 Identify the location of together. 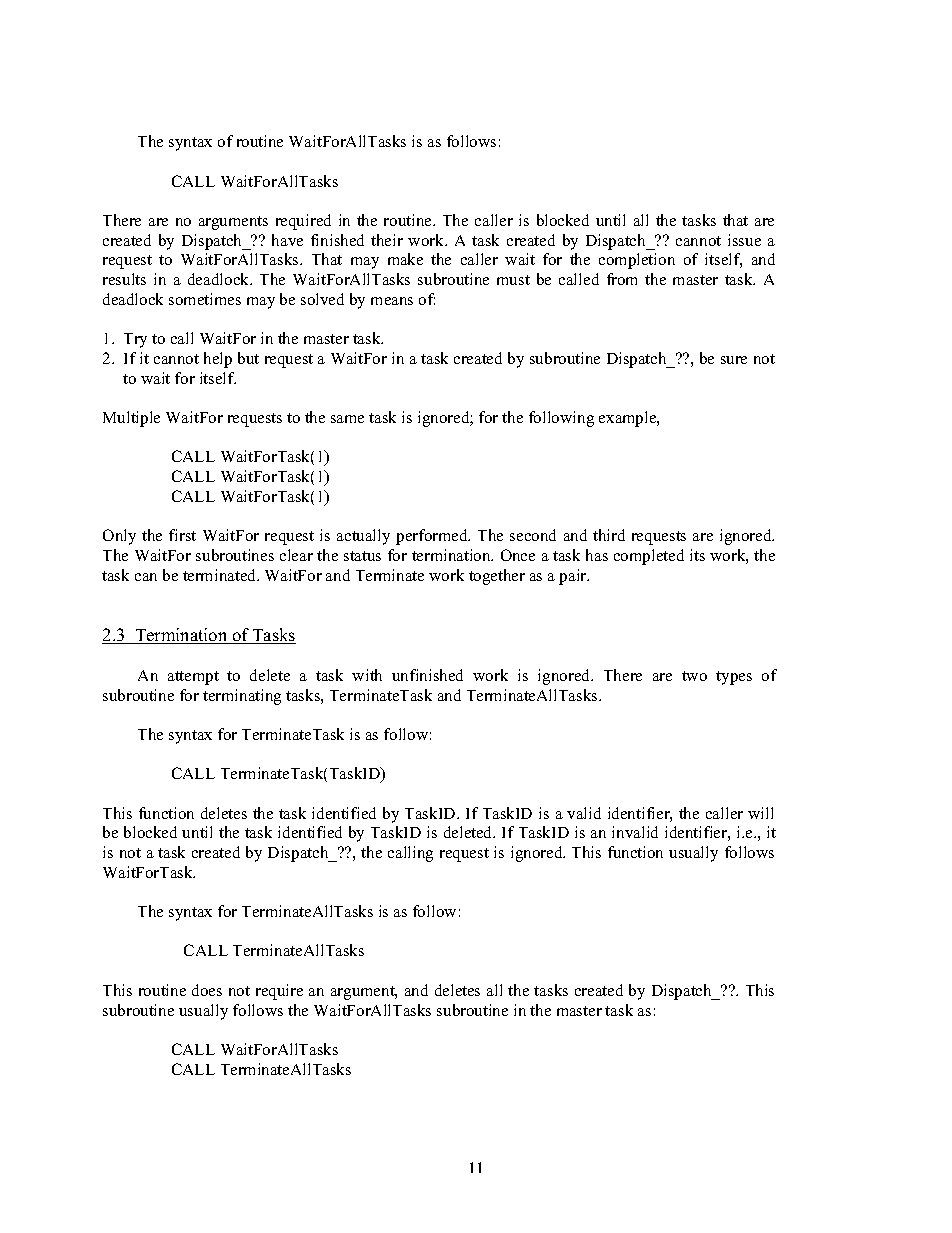
(497, 577).
